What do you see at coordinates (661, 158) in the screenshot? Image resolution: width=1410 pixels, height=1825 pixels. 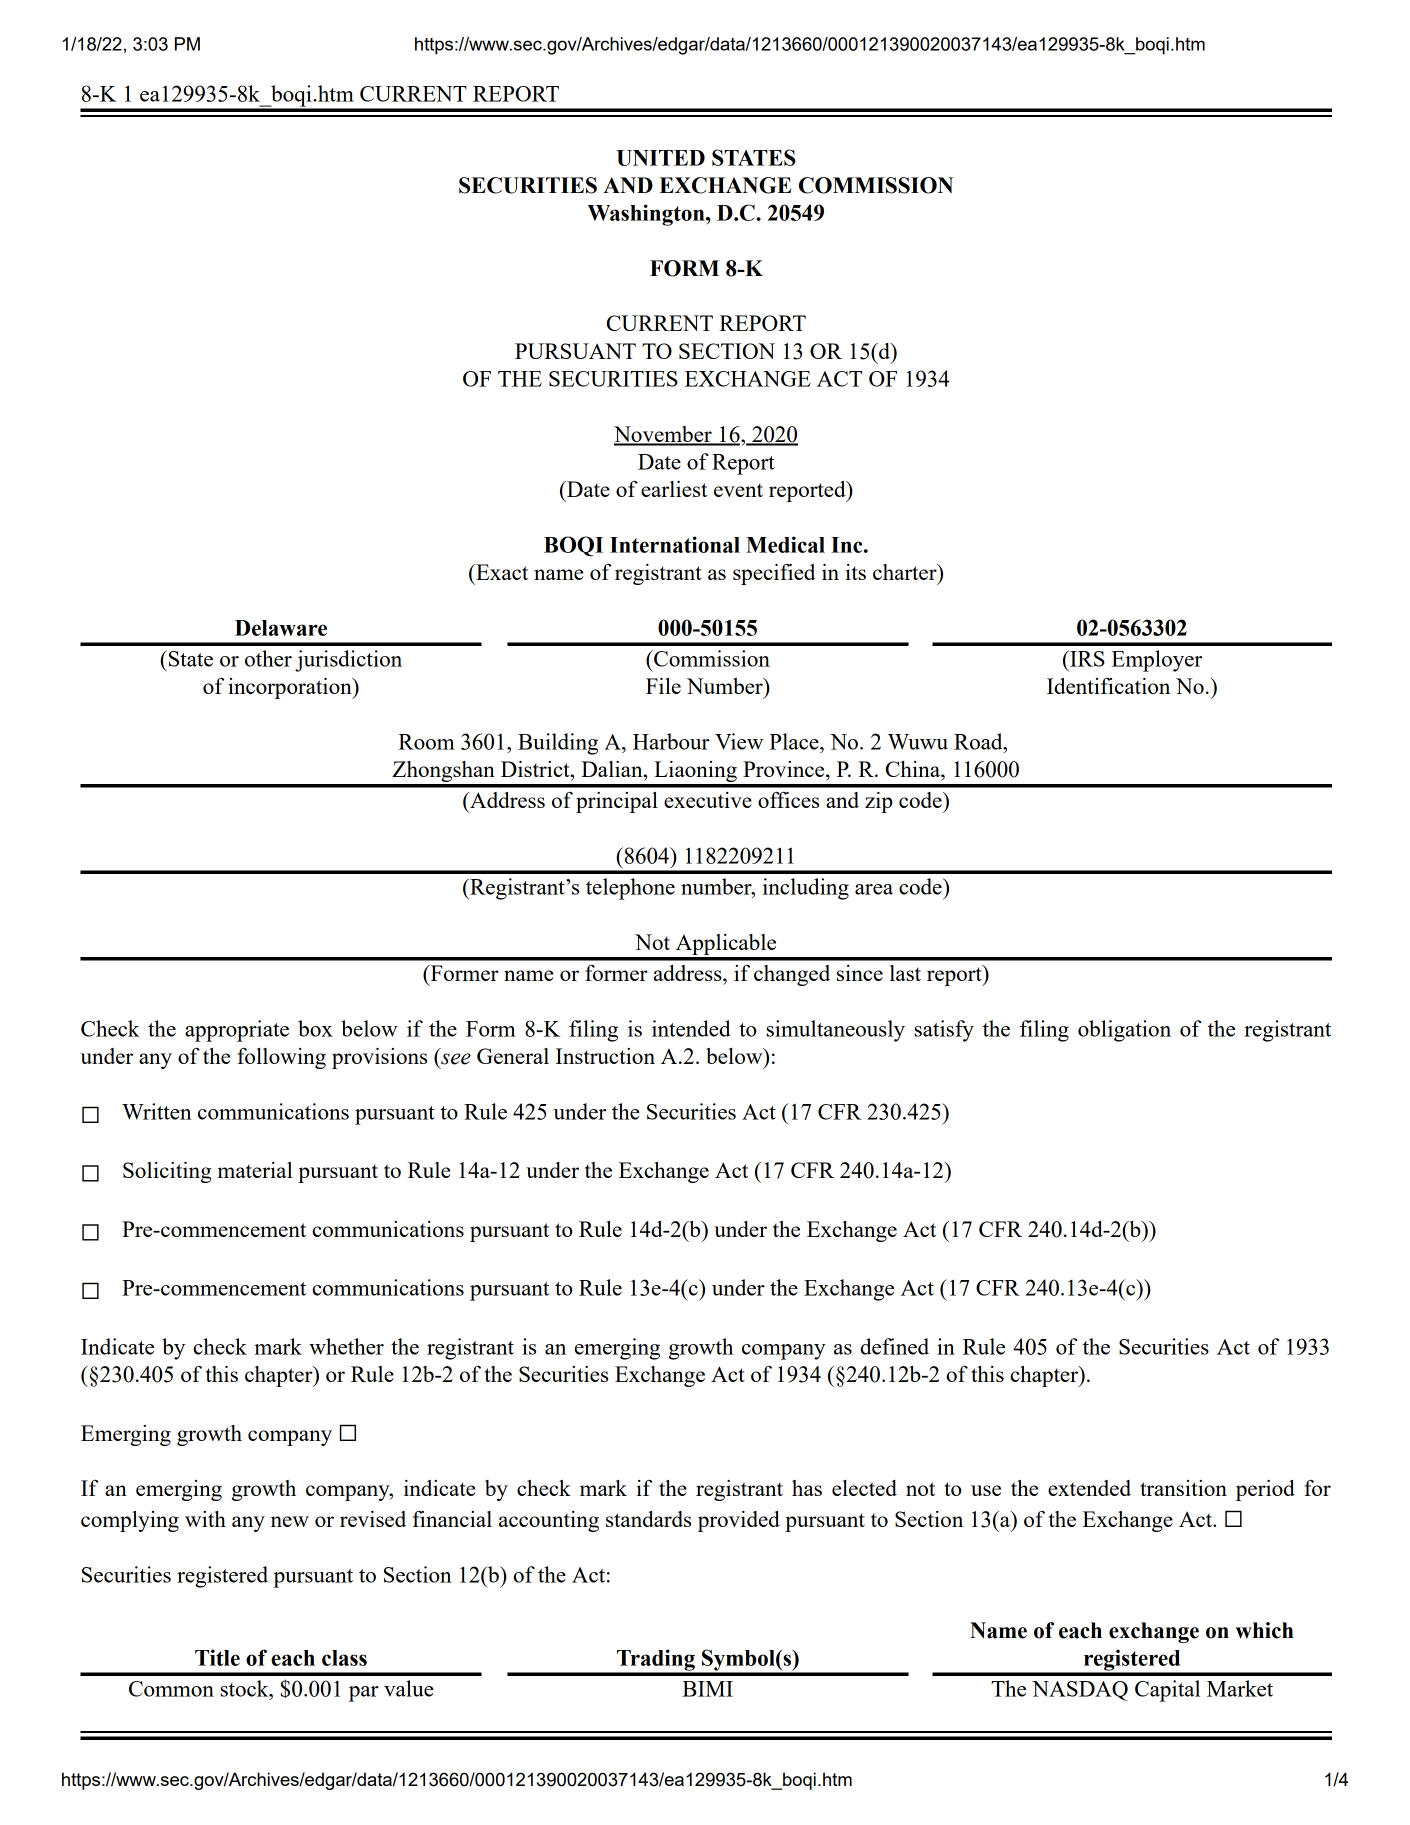 I see `UNITED` at bounding box center [661, 158].
